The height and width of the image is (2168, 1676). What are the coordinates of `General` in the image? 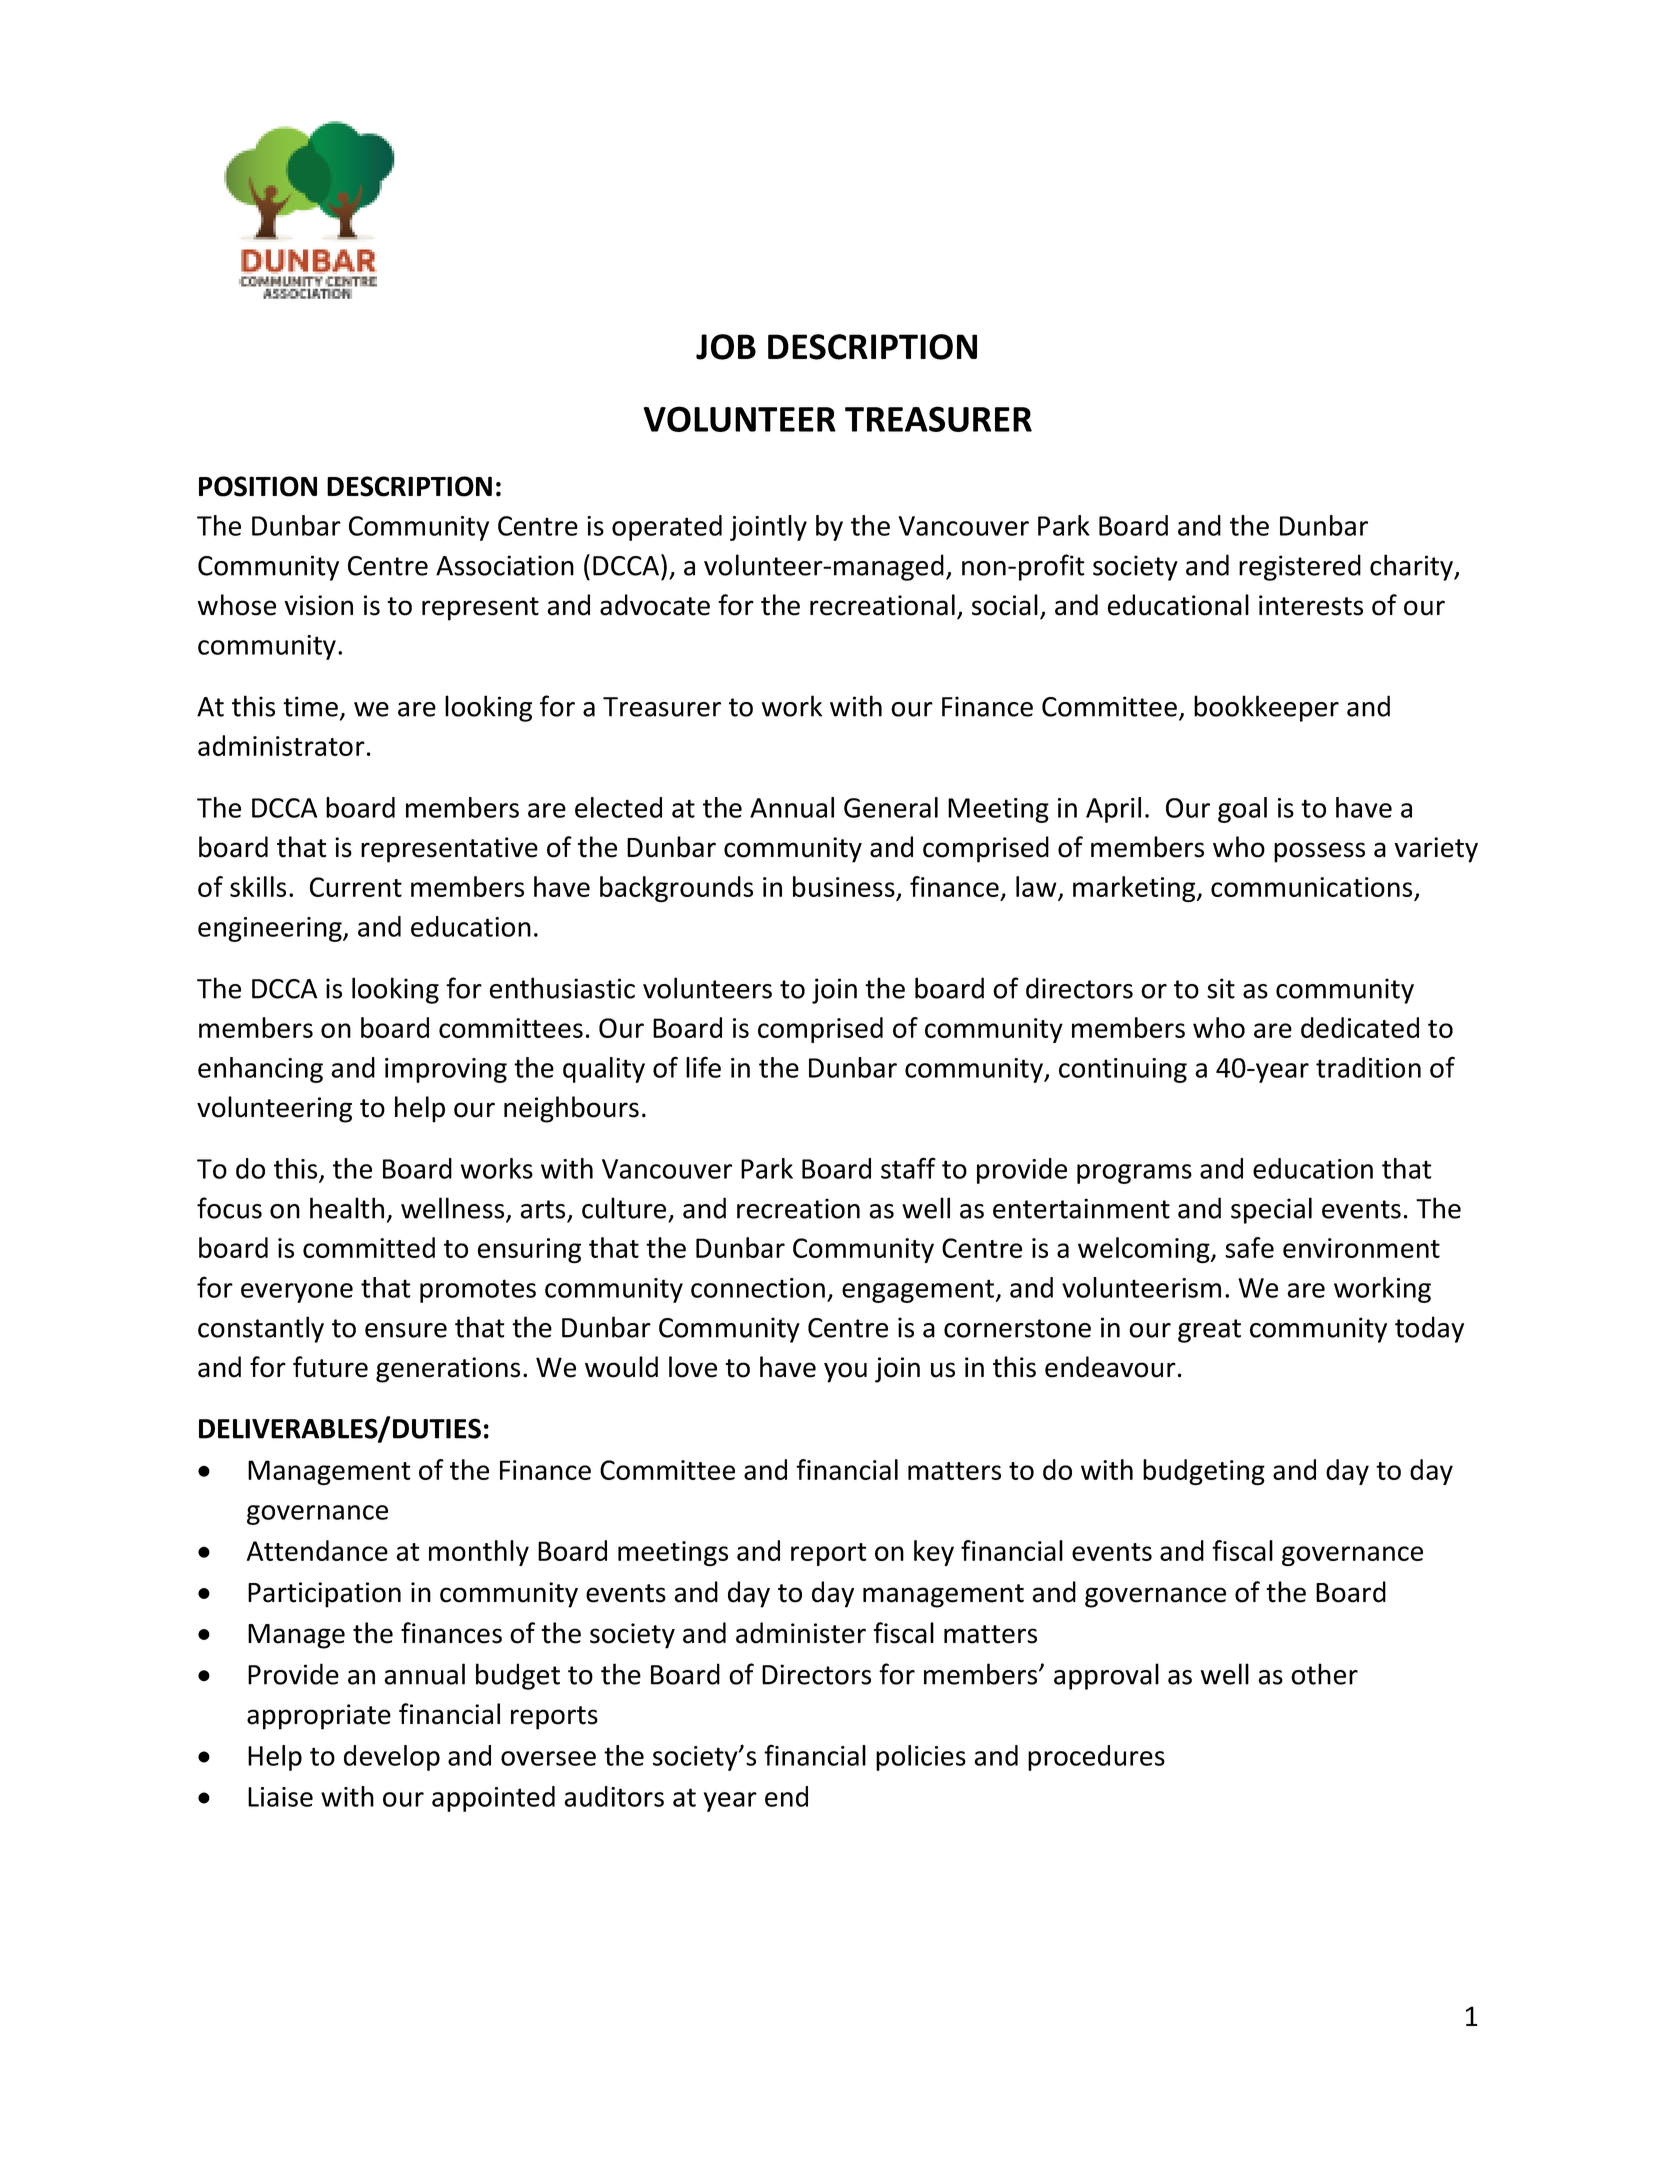 It's located at (891, 807).
